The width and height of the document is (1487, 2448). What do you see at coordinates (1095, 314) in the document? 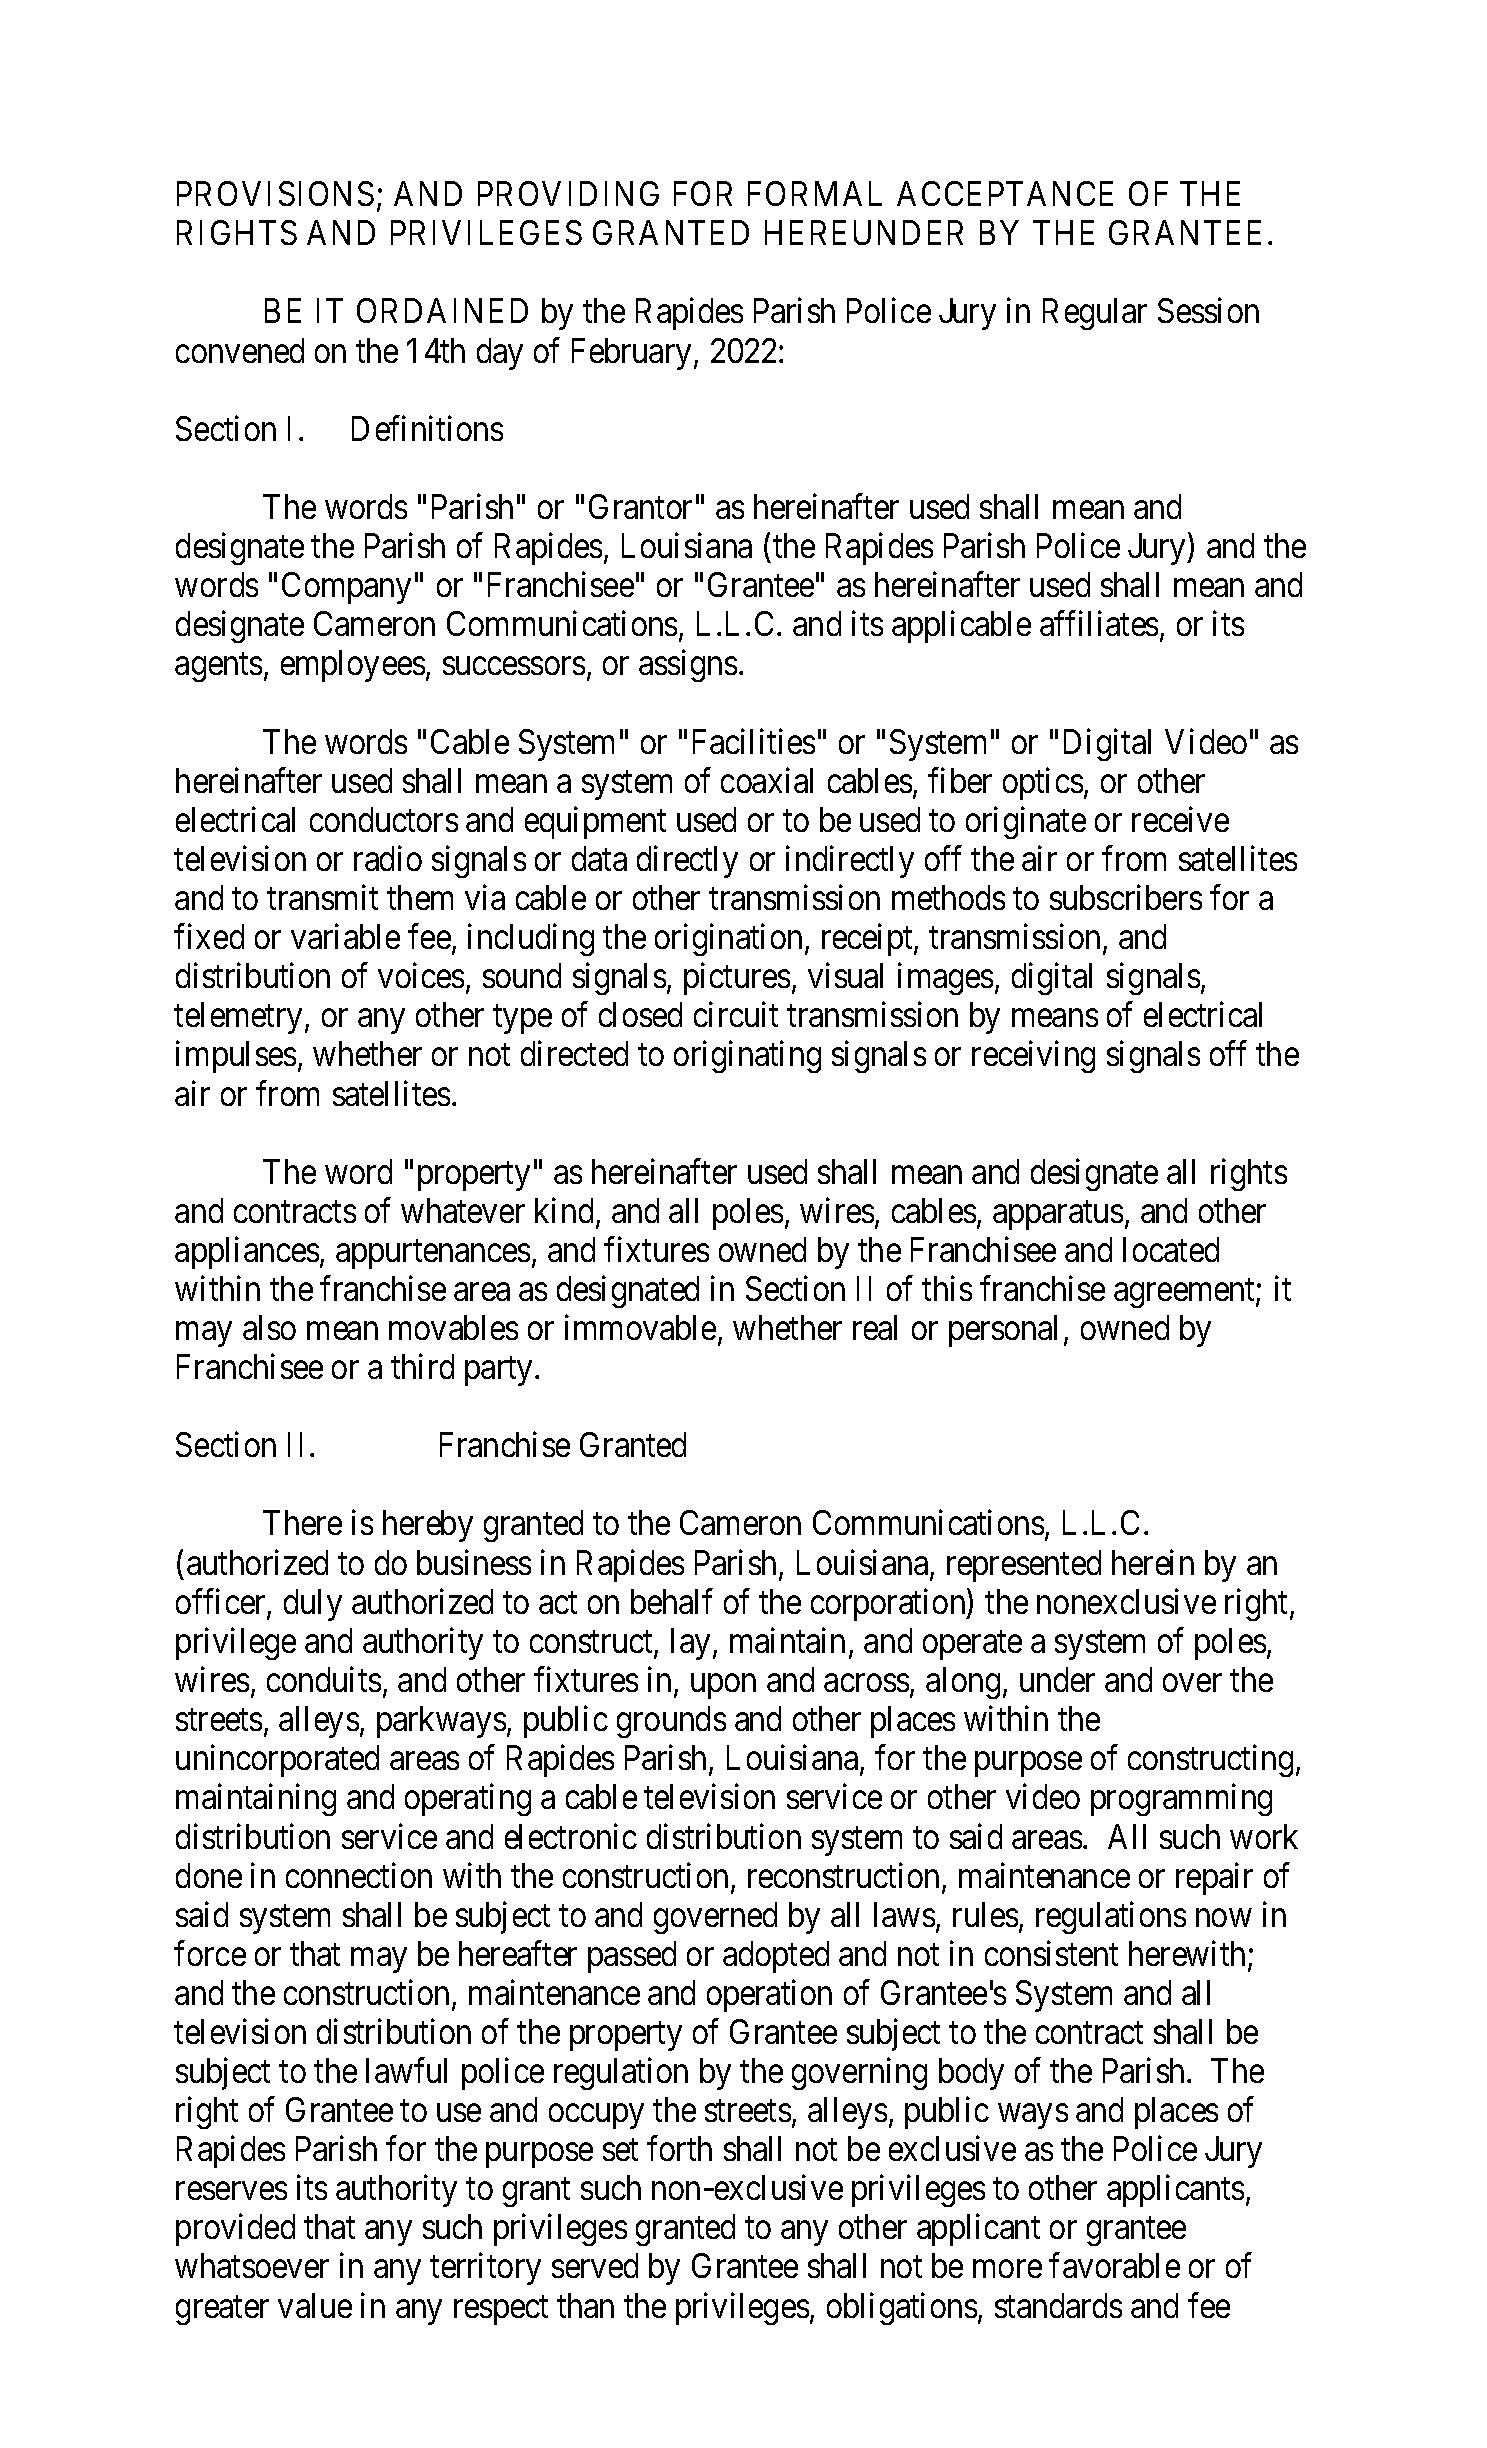
I see `Regular` at bounding box center [1095, 314].
